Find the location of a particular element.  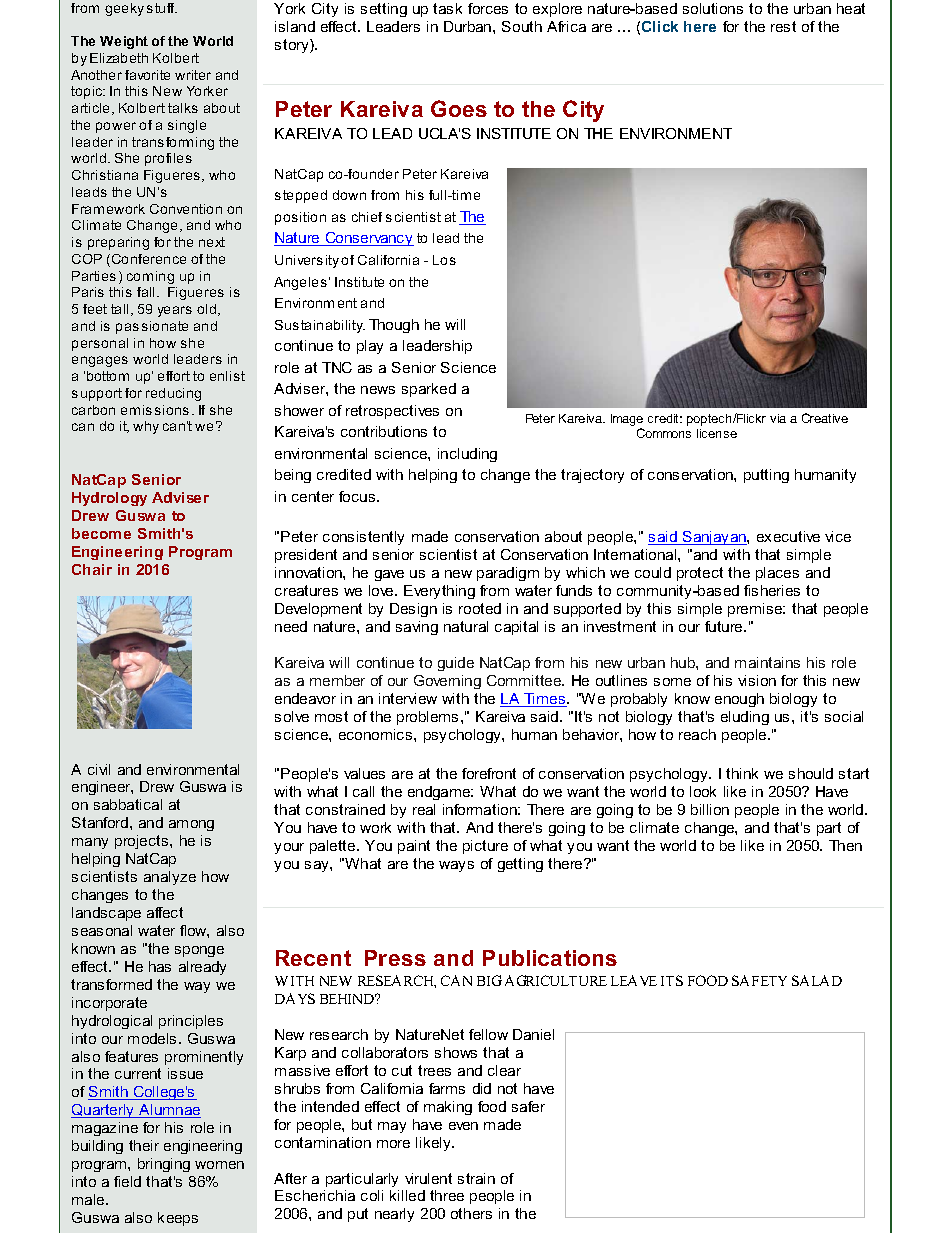

Los is located at coordinates (444, 260).
